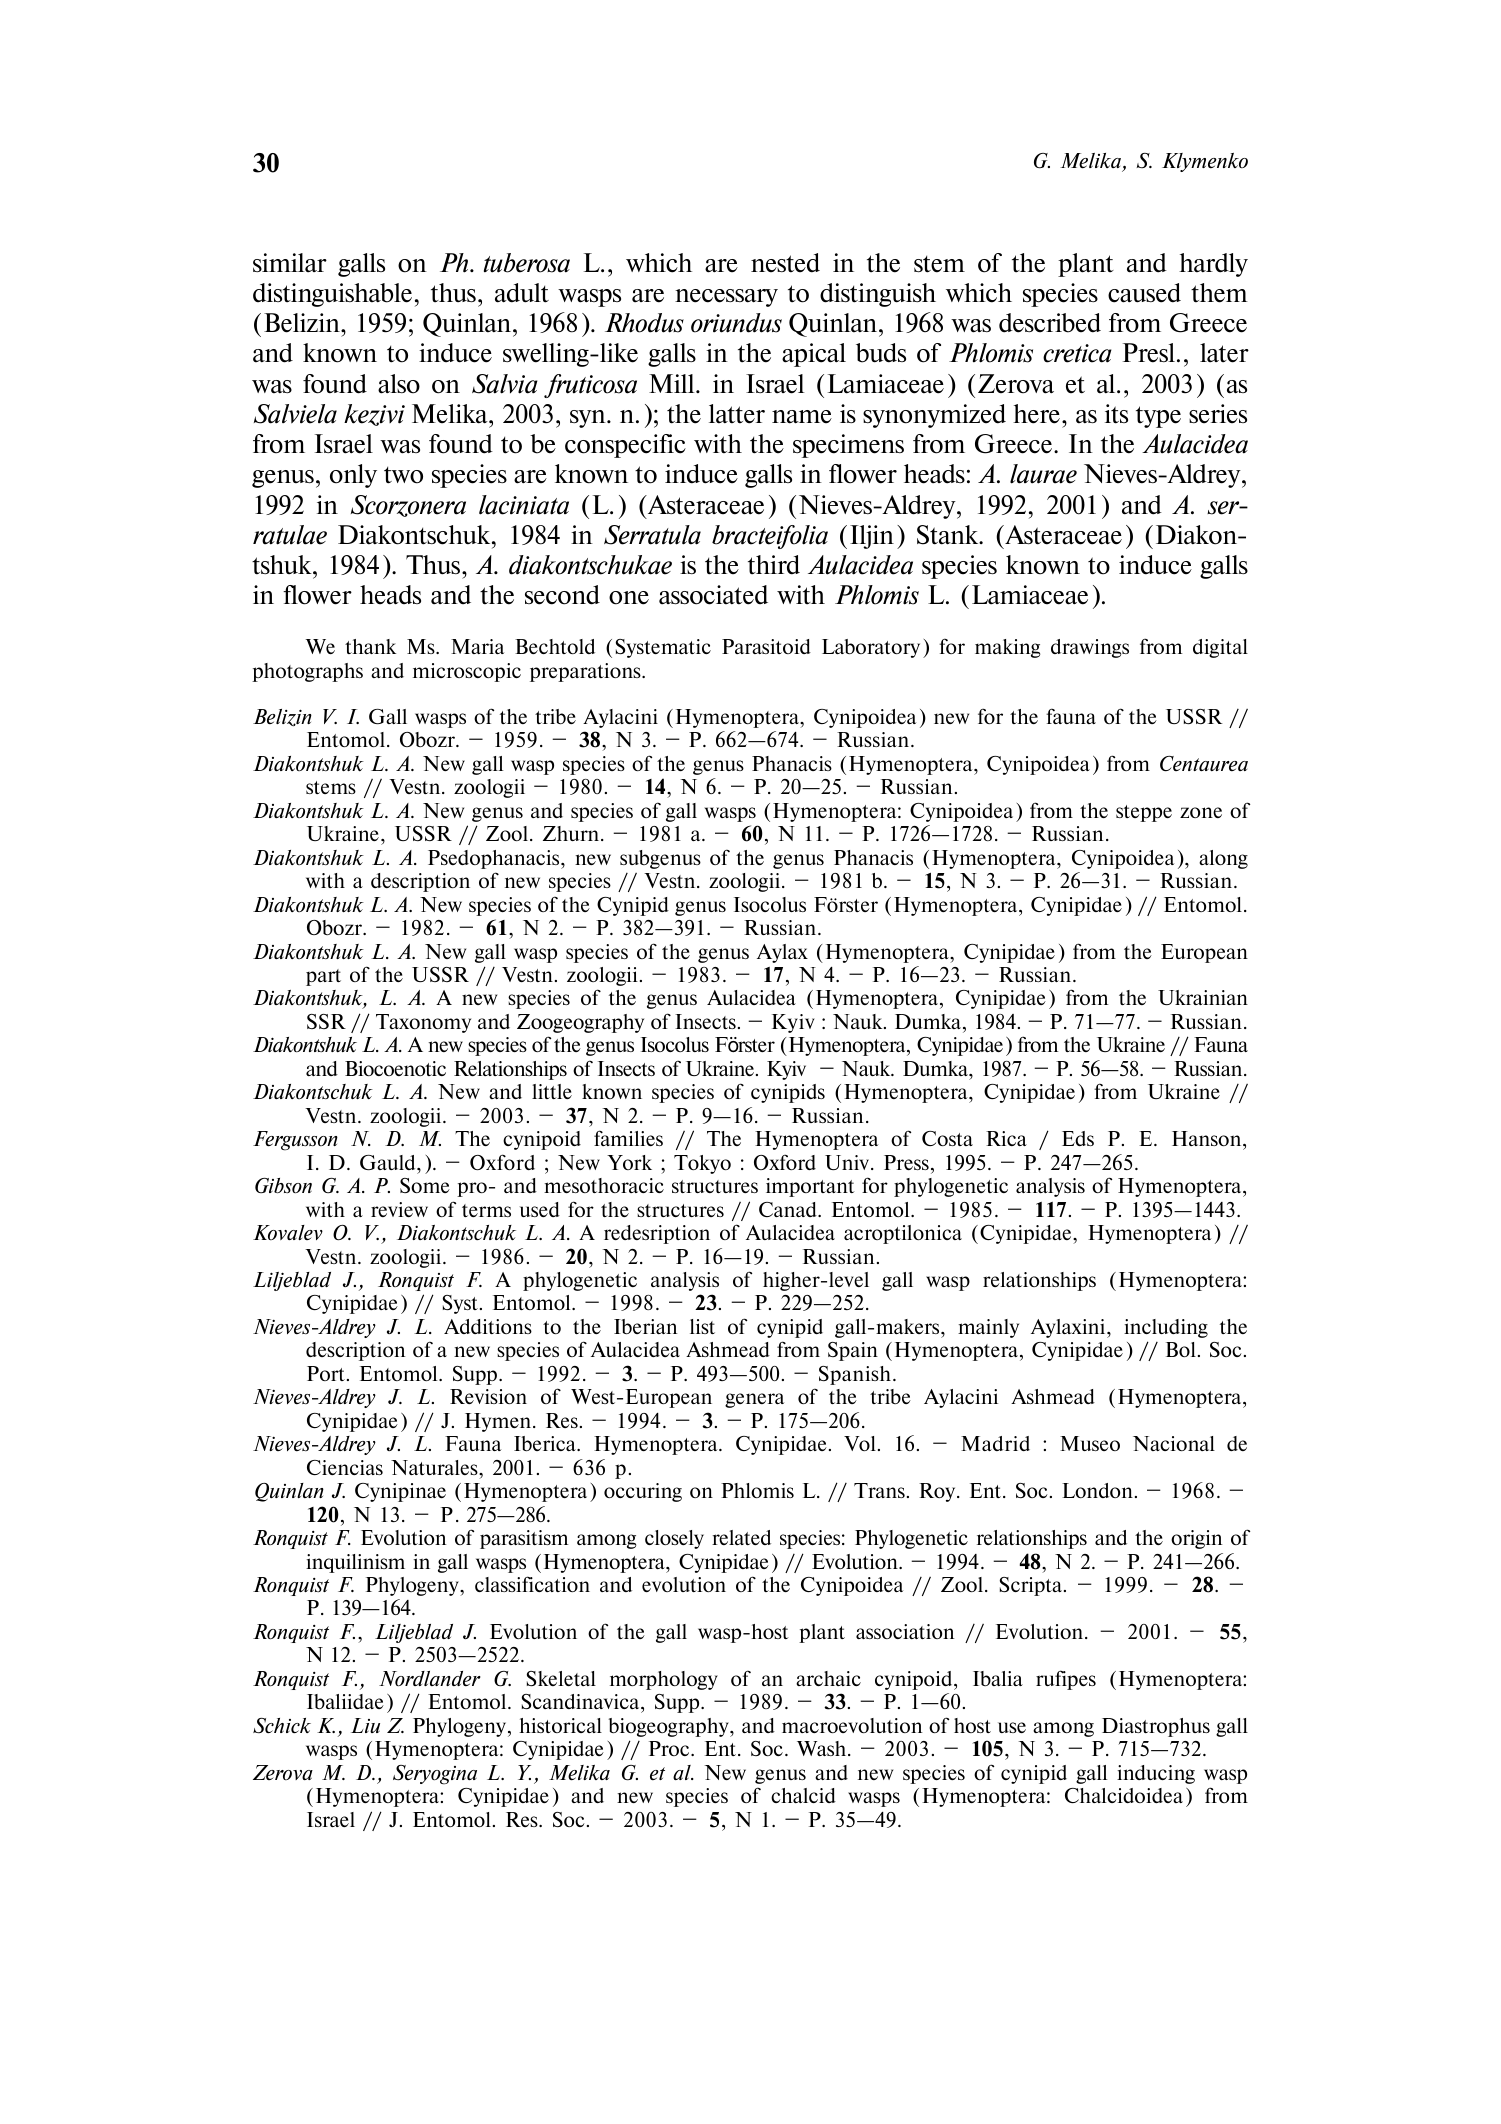 This document has height=2124, width=1501. I want to click on preparations, so click(586, 672).
